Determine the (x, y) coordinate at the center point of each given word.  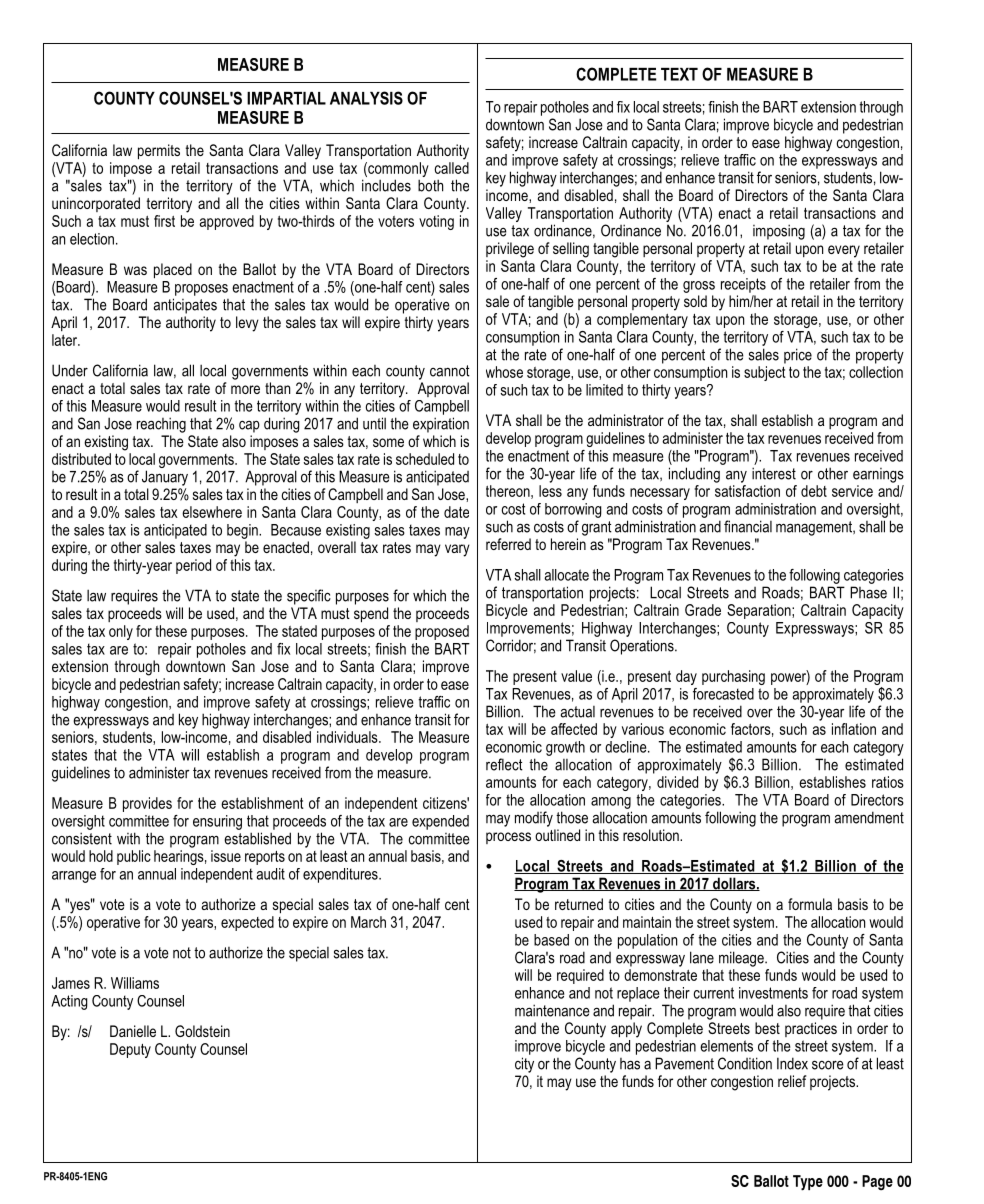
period (193, 566)
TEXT (679, 74)
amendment (869, 817)
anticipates (185, 306)
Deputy (130, 1050)
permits (159, 152)
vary (457, 550)
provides (147, 804)
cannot (450, 371)
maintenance (552, 1010)
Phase (868, 592)
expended (440, 822)
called (451, 168)
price (798, 356)
